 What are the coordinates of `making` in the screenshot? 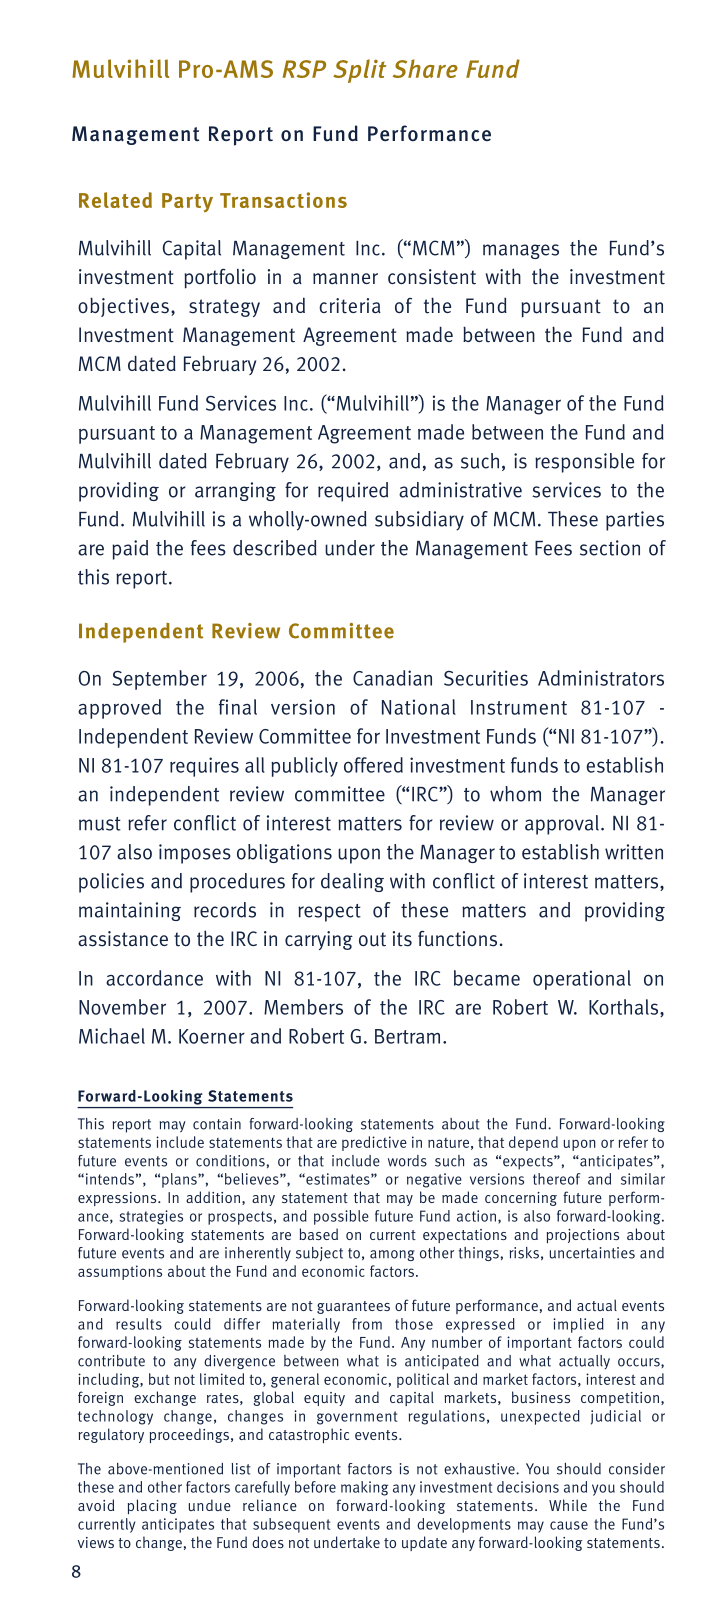 It's located at (364, 1488).
